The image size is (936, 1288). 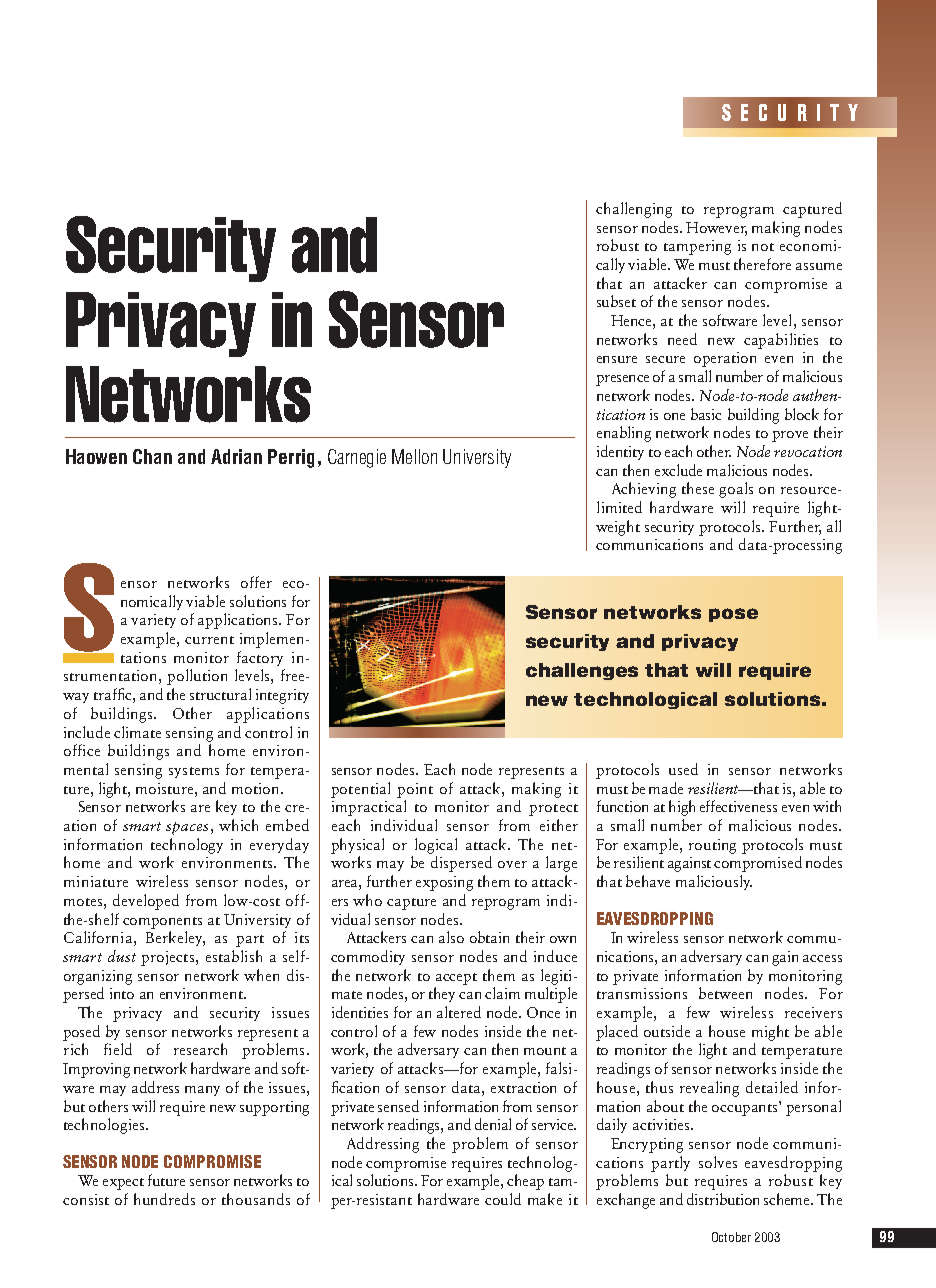 I want to click on subset, so click(x=616, y=301).
